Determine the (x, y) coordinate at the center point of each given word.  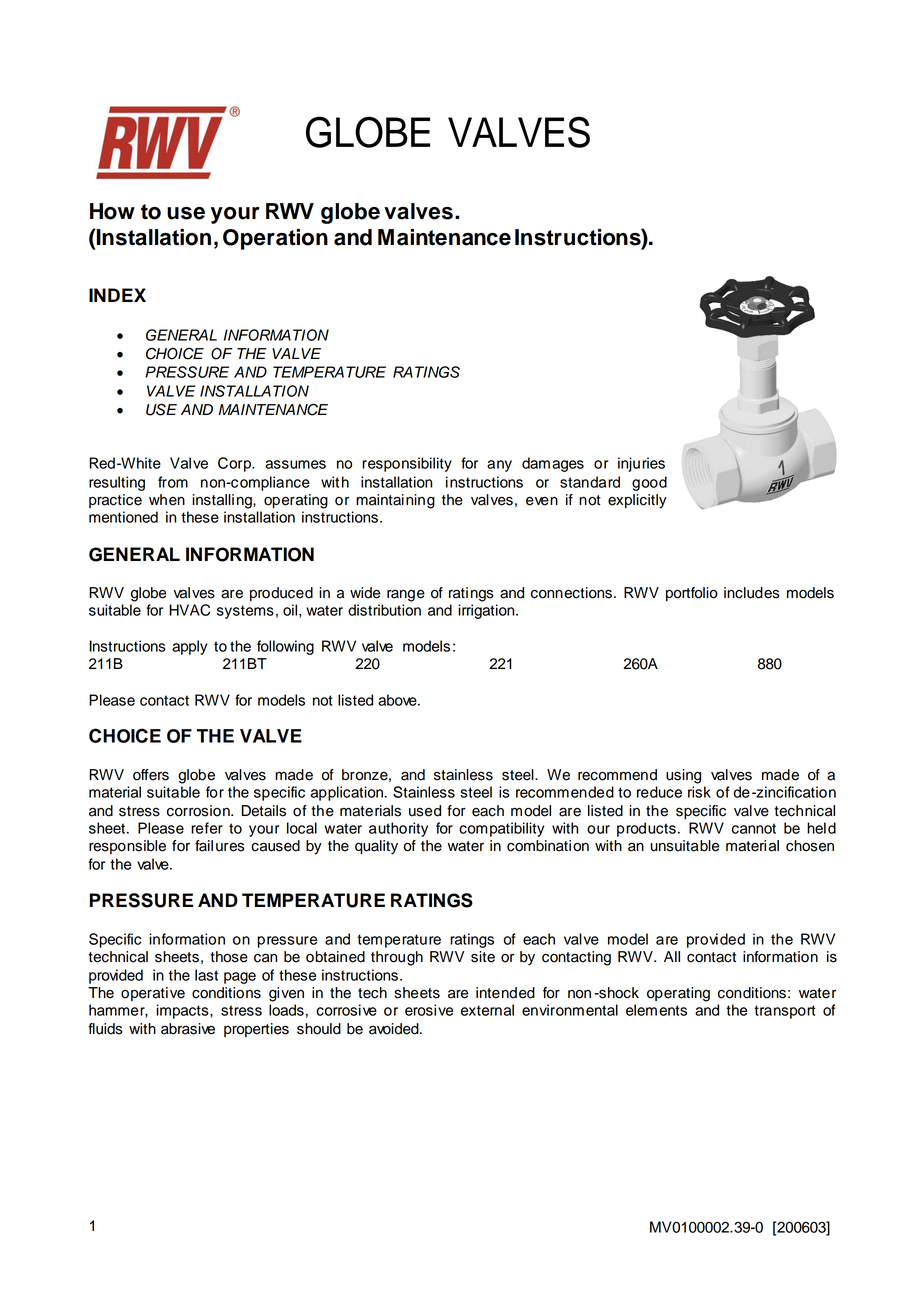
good (649, 483)
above (398, 700)
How (112, 211)
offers (151, 775)
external (487, 1010)
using (683, 776)
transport (785, 1012)
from (173, 482)
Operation (275, 239)
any (499, 466)
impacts (183, 1011)
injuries (641, 464)
